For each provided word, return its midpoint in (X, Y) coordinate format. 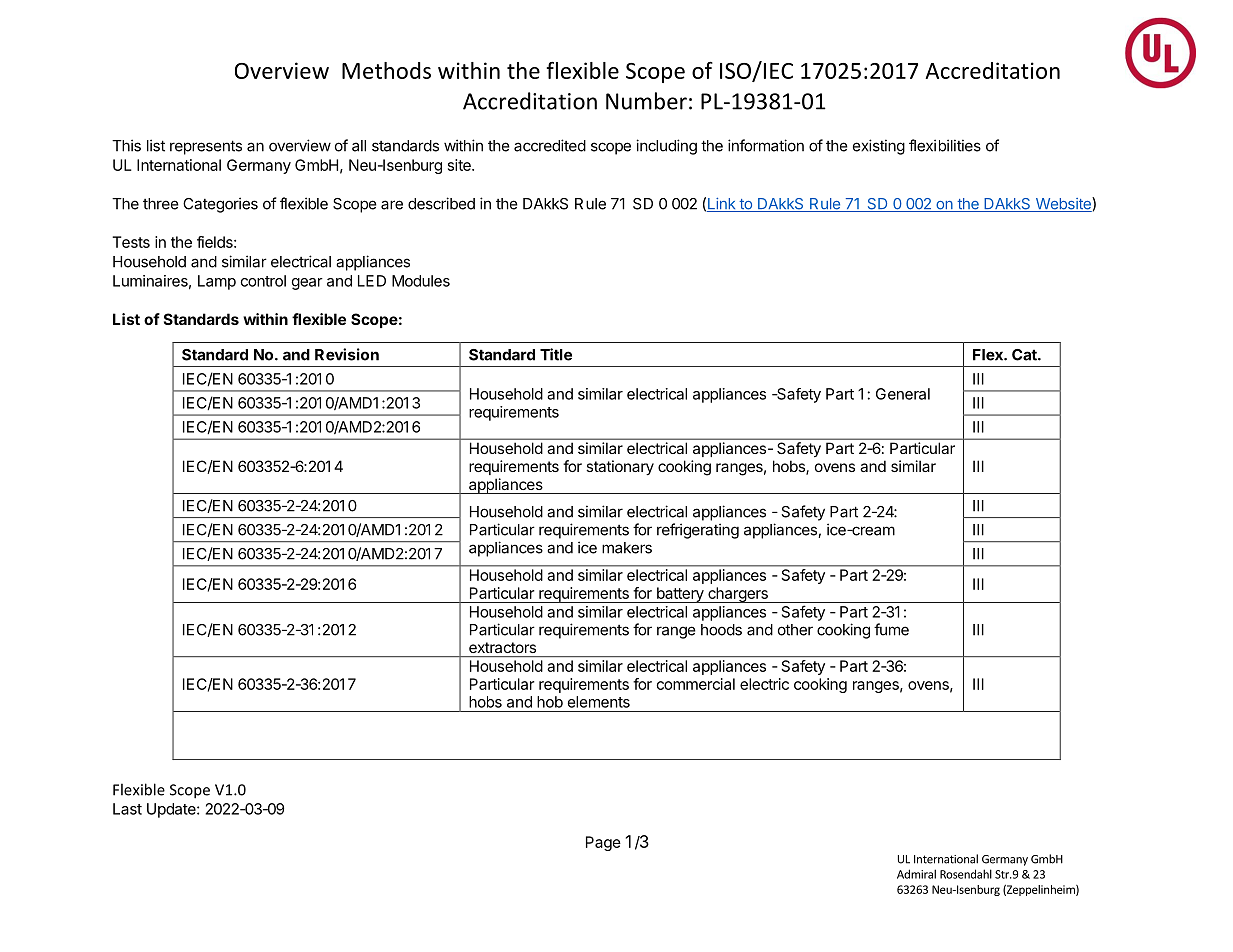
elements (599, 702)
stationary (620, 467)
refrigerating (698, 531)
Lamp (217, 282)
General (903, 394)
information (766, 145)
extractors (502, 647)
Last (127, 809)
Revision (347, 354)
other (795, 630)
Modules (421, 281)
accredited (550, 145)
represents (206, 147)
